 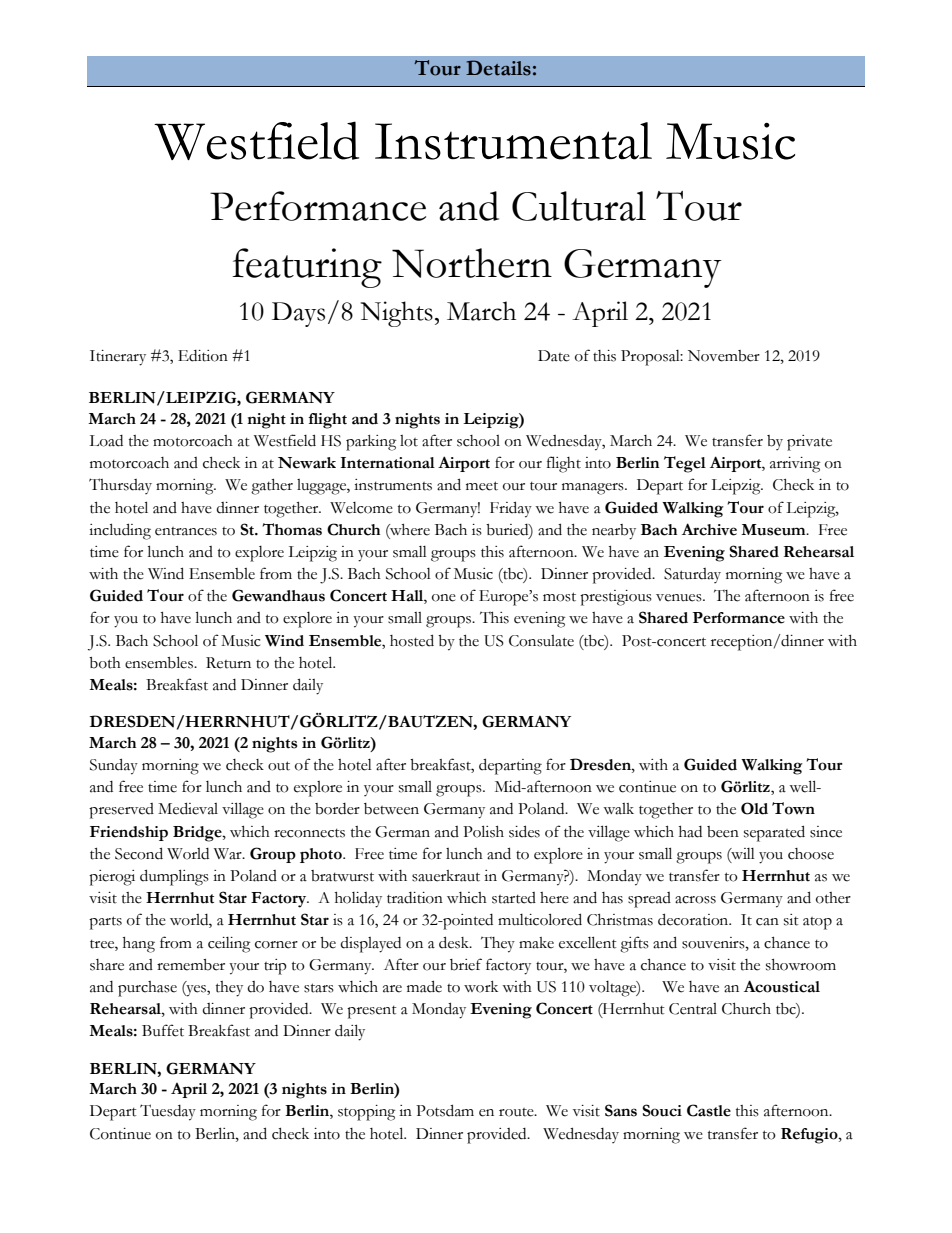 What do you see at coordinates (445, 1110) in the screenshot?
I see `Potsdam` at bounding box center [445, 1110].
